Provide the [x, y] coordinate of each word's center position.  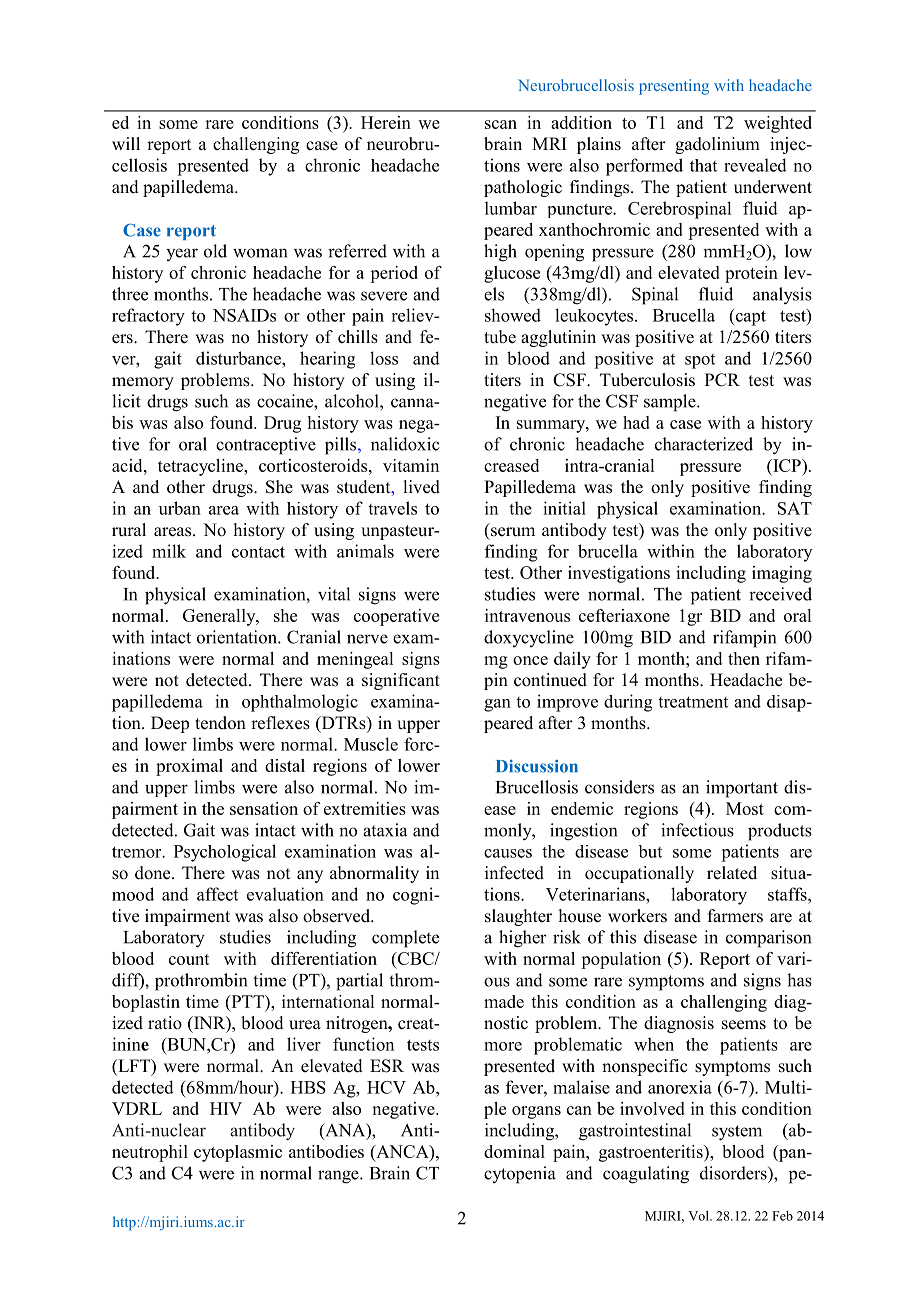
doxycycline [529, 638]
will [126, 143]
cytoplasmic [238, 1153]
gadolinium [717, 145]
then [744, 658]
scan [501, 124]
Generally [220, 617]
